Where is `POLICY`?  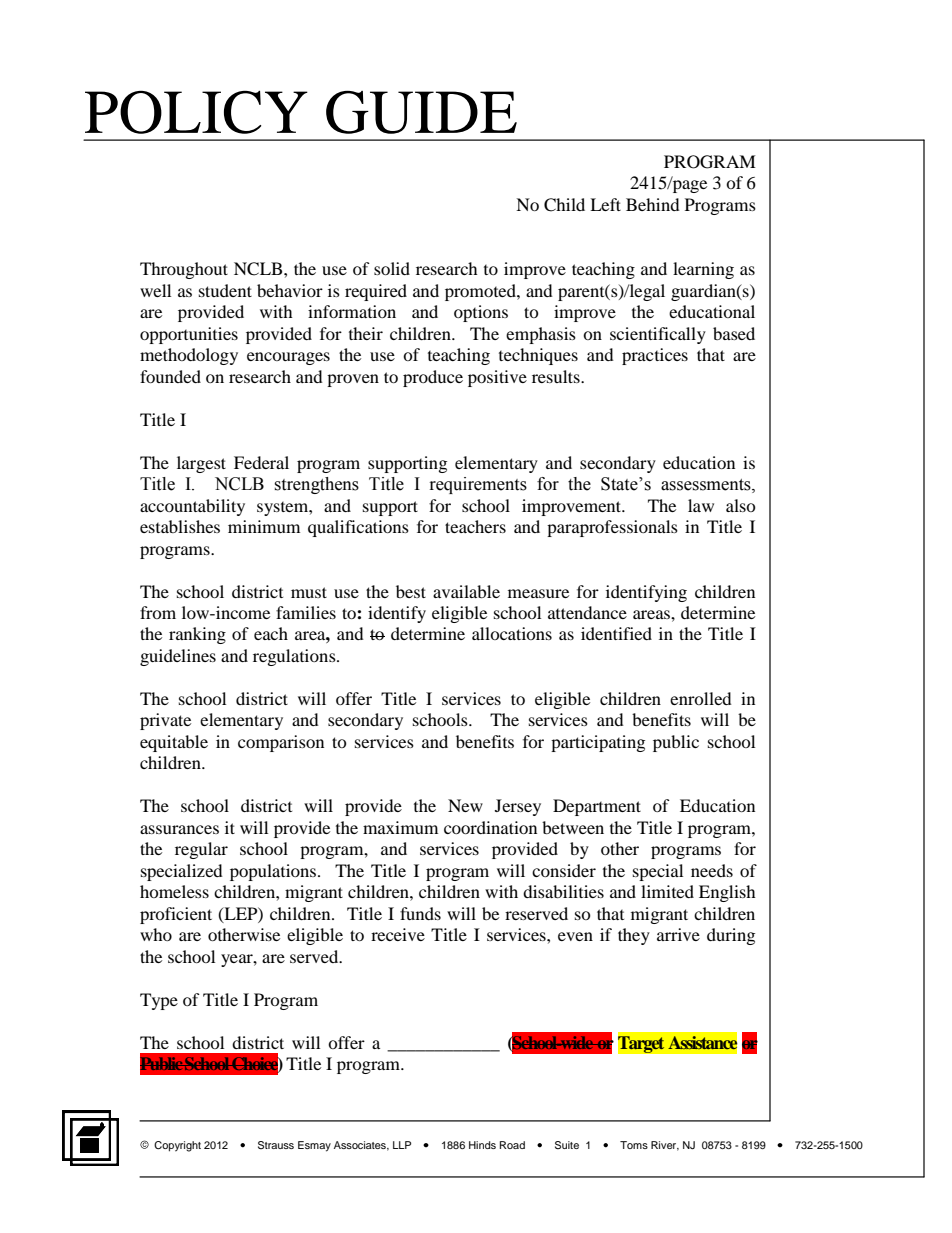
POLICY is located at coordinates (196, 112).
